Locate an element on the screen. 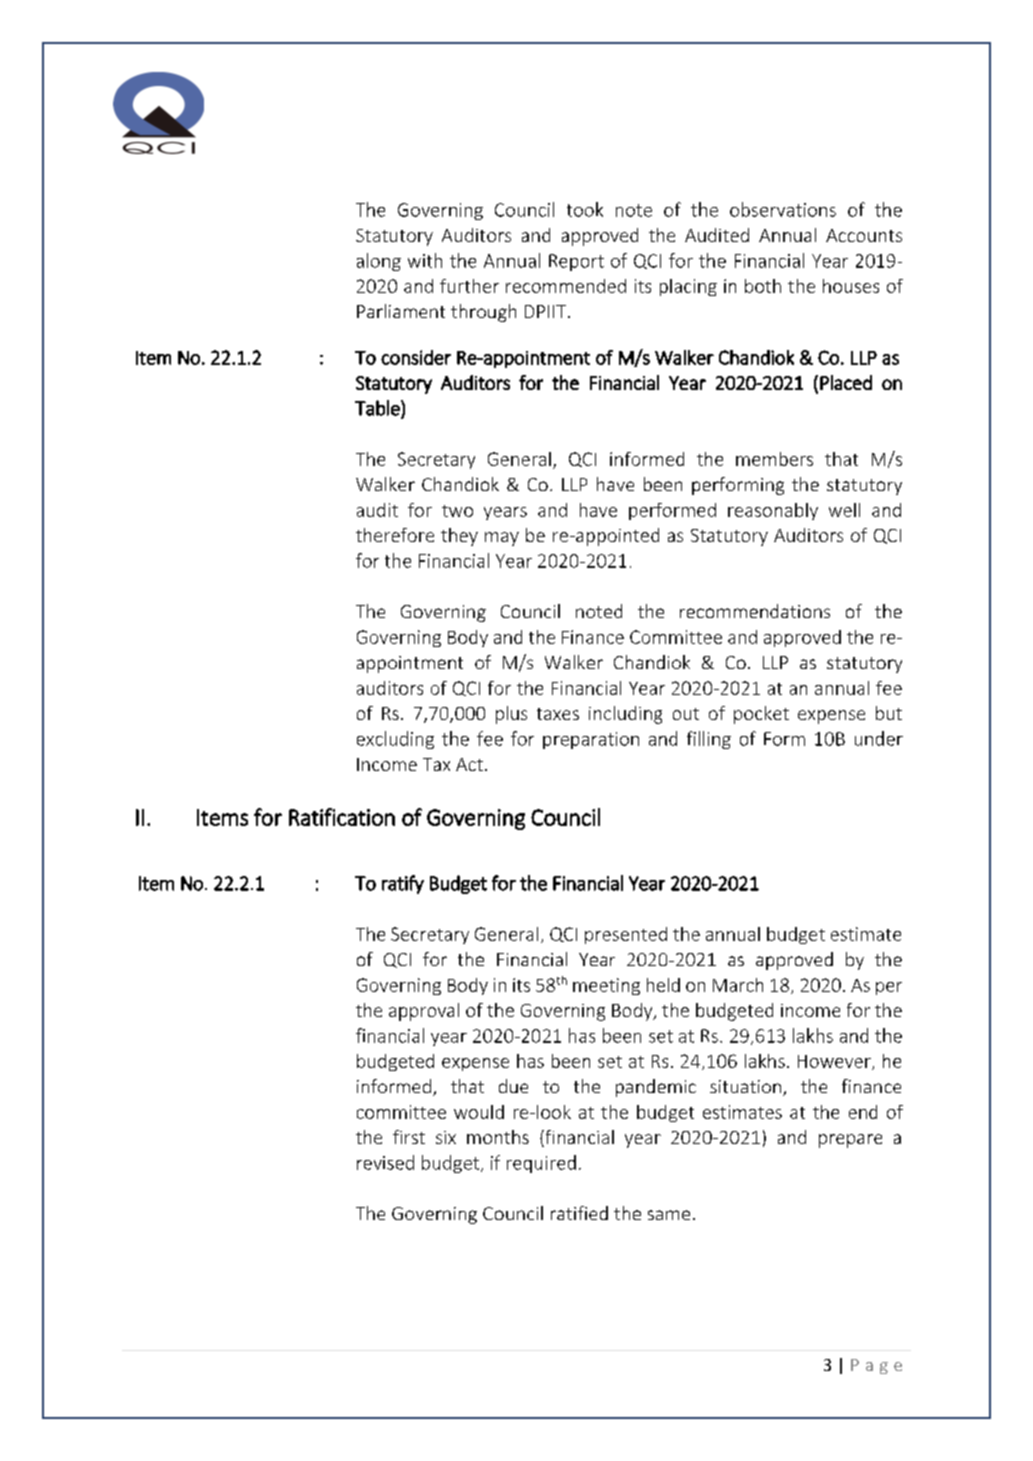 This screenshot has height=1461, width=1033. ratified is located at coordinates (579, 1213).
